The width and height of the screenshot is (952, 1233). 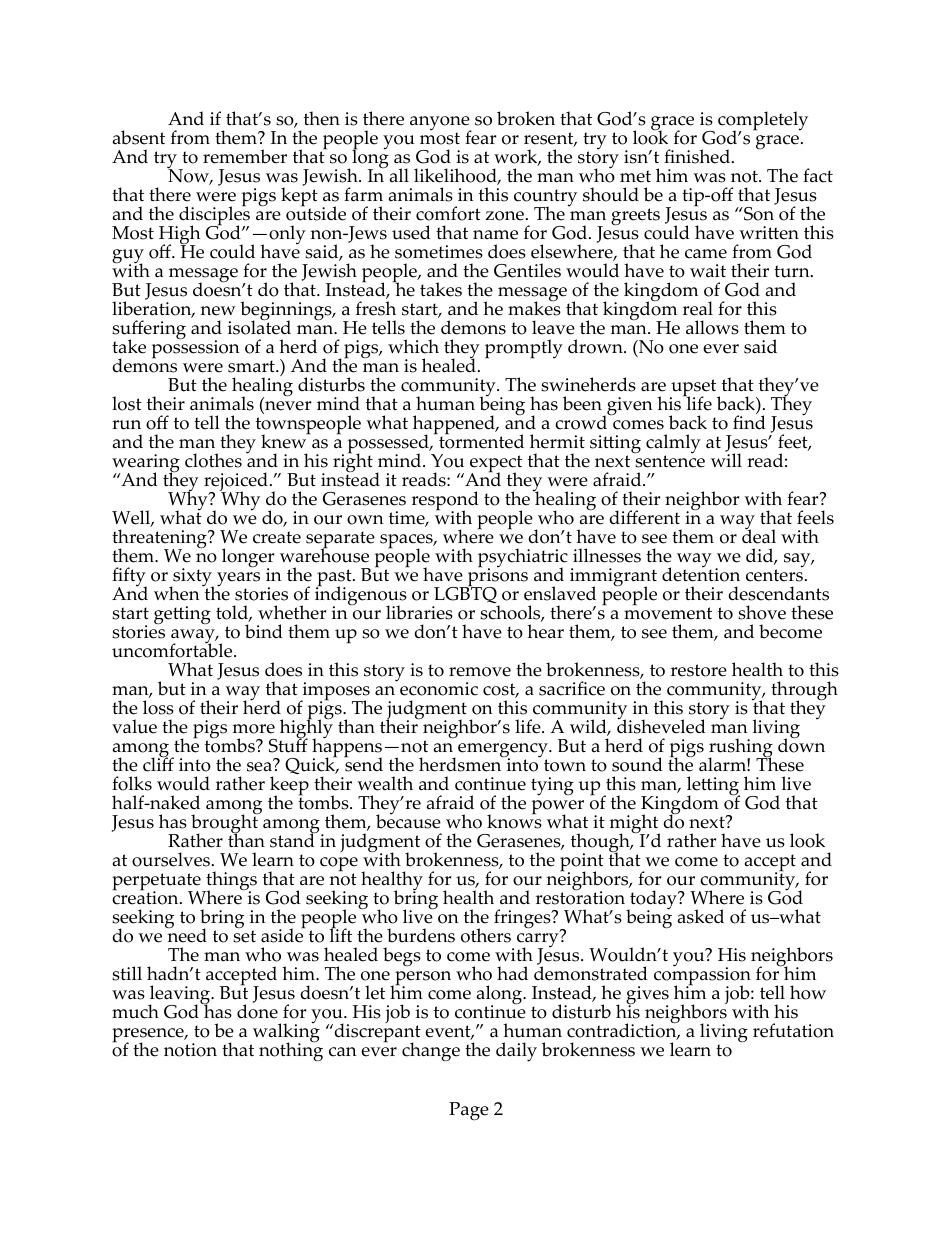 What do you see at coordinates (441, 124) in the screenshot?
I see `anyone` at bounding box center [441, 124].
